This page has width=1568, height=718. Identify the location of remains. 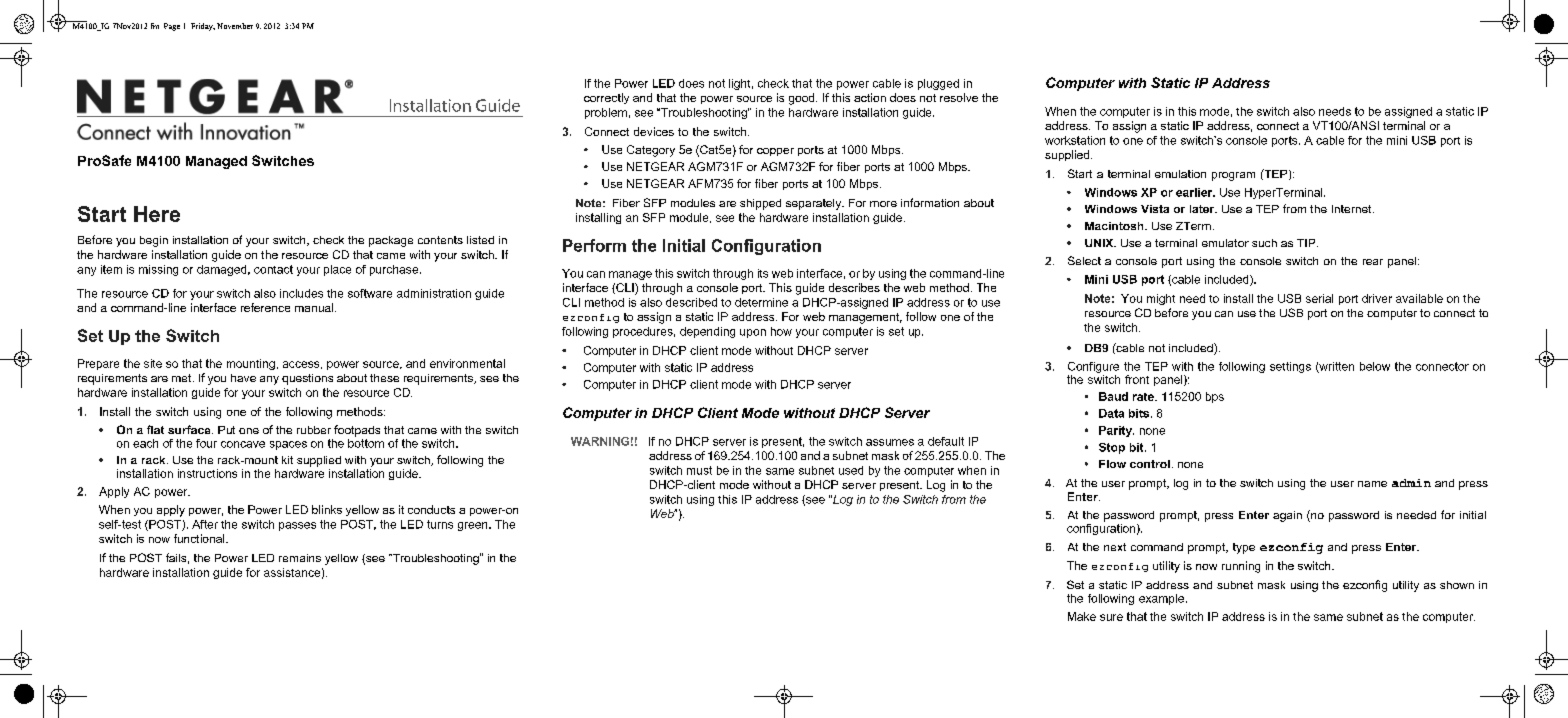
(300, 558).
